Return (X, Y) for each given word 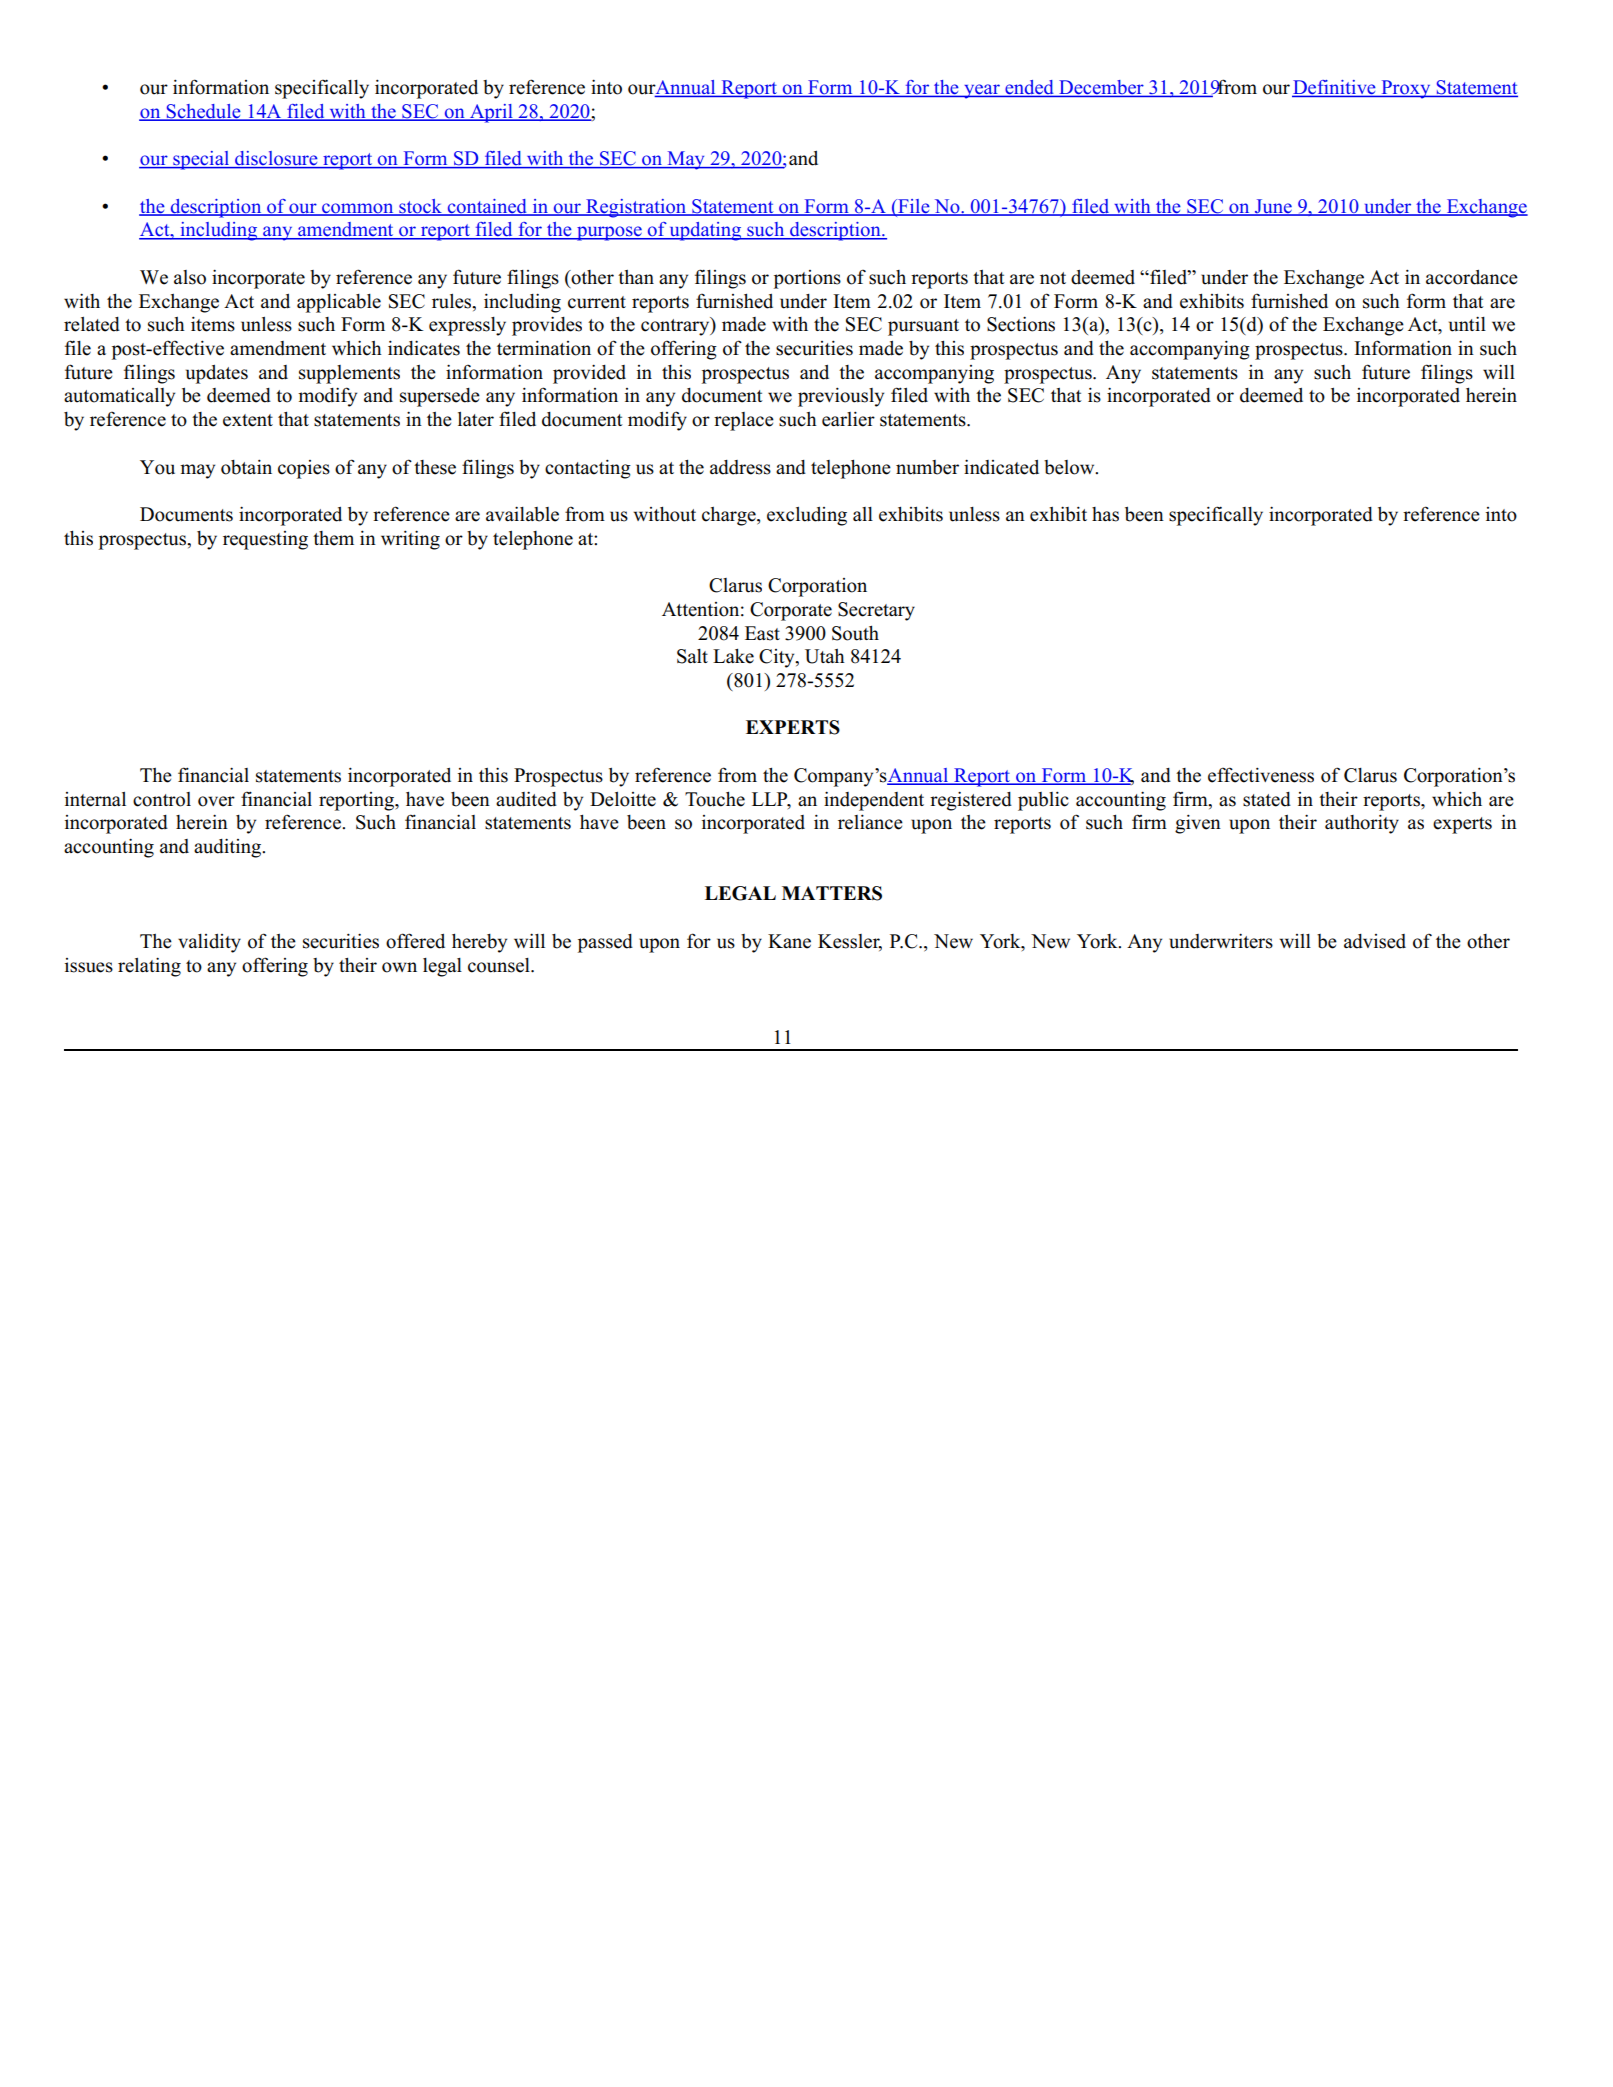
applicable (339, 303)
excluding (807, 516)
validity (209, 943)
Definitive (1335, 88)
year (982, 91)
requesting (265, 540)
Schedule (203, 112)
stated (1267, 799)
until (1467, 324)
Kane (789, 941)
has (1105, 514)
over (216, 801)
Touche (715, 799)
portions (807, 279)
